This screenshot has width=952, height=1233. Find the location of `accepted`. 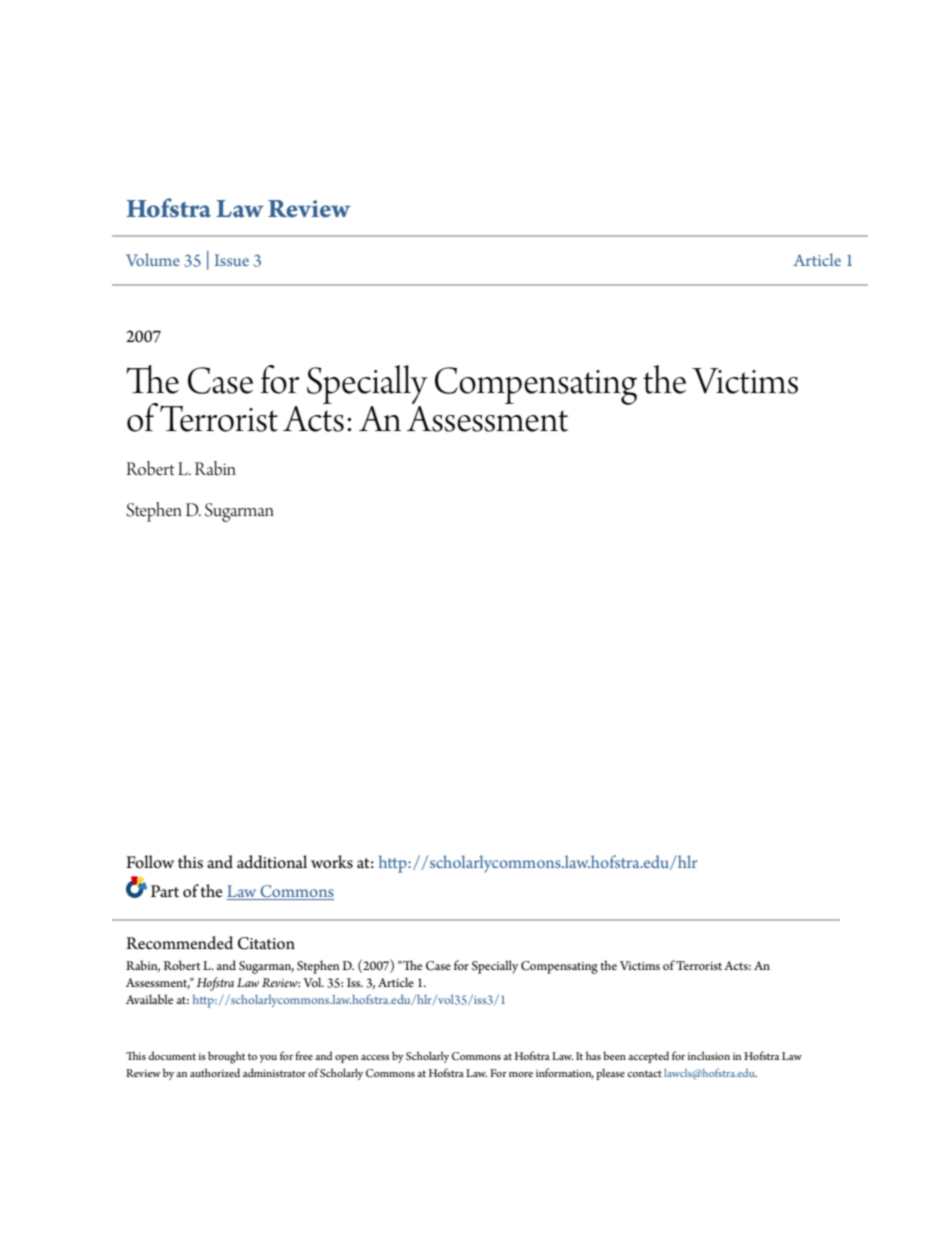

accepted is located at coordinates (648, 1057).
